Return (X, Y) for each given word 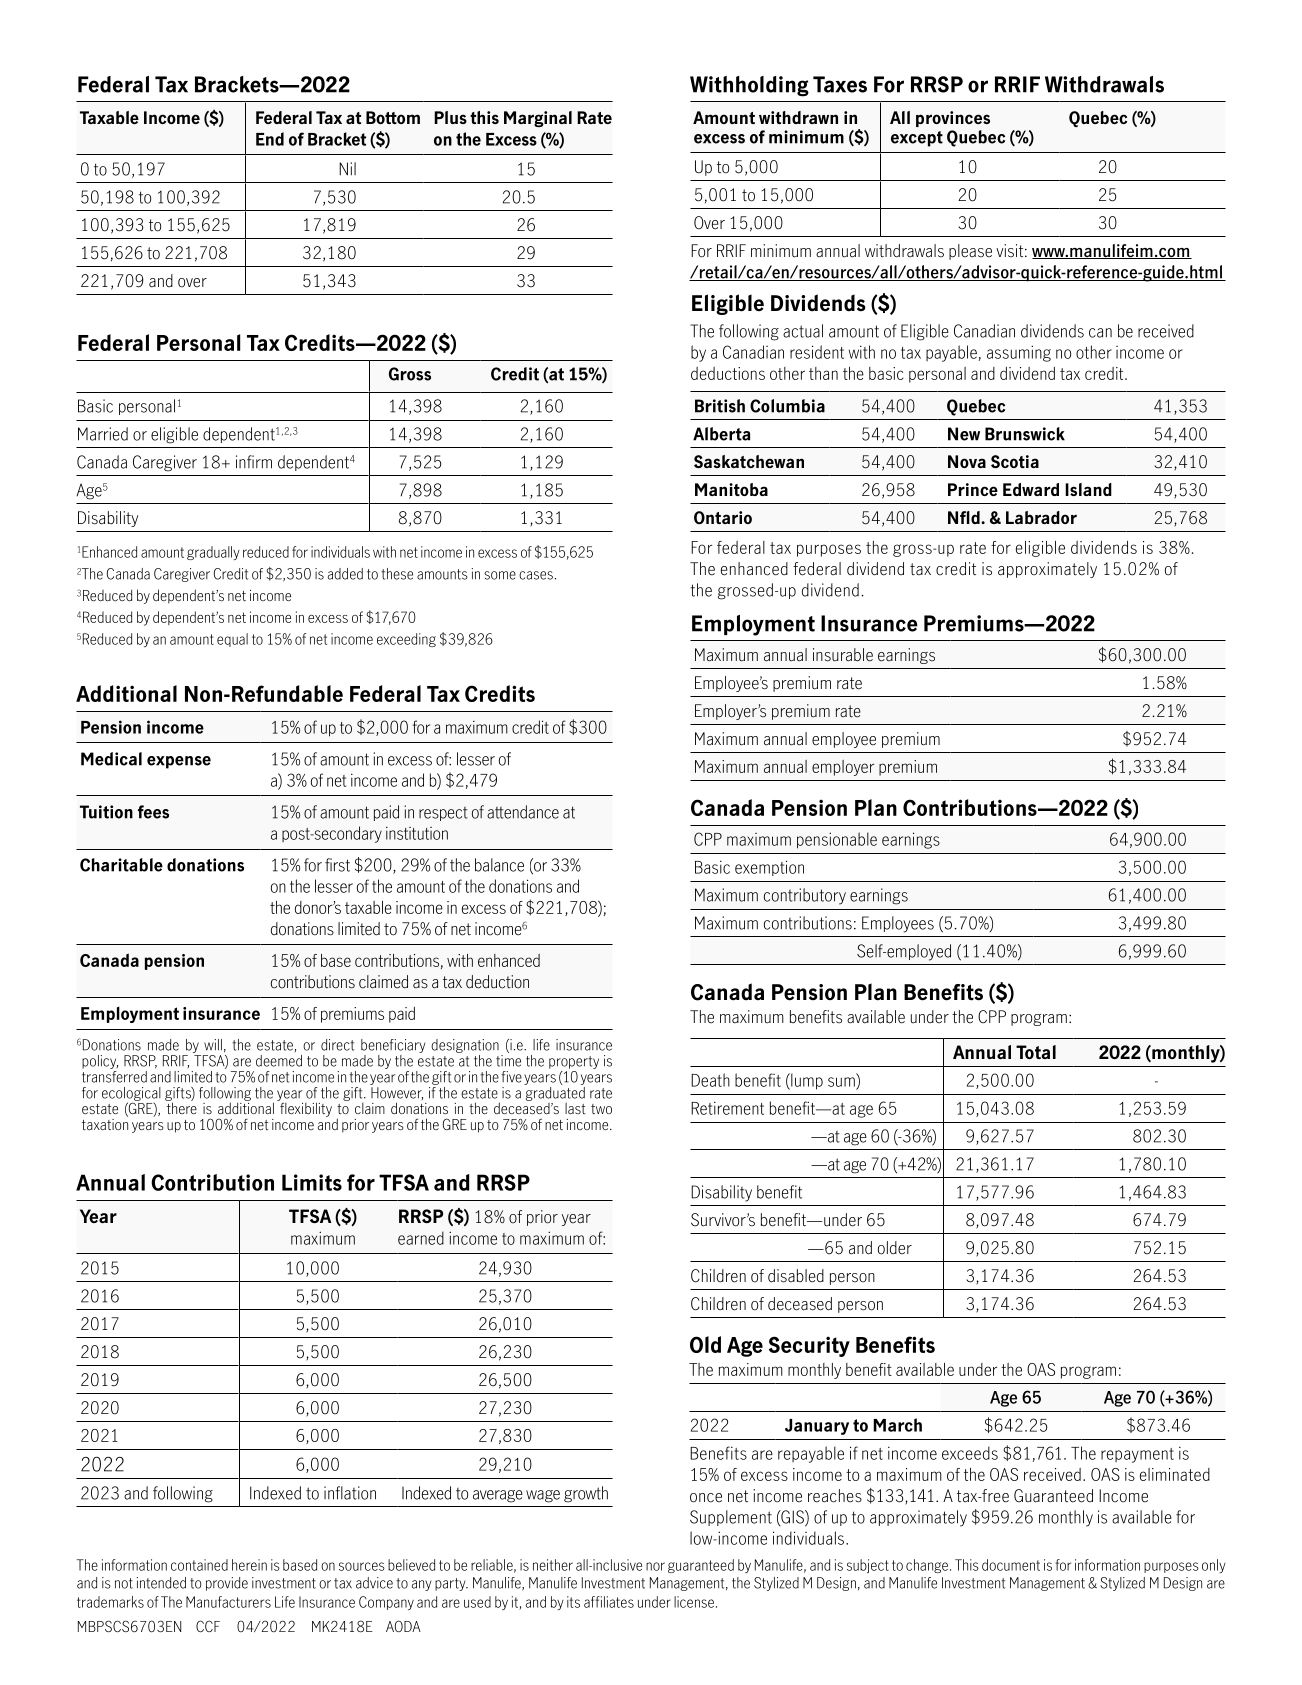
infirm (254, 462)
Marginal (538, 119)
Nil (347, 169)
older (895, 1248)
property (574, 1062)
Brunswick (1025, 434)
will (213, 1044)
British (720, 406)
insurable (843, 655)
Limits (312, 1182)
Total (1036, 1052)
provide (227, 1584)
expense (179, 762)
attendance (523, 812)
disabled (796, 1276)
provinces (953, 119)
